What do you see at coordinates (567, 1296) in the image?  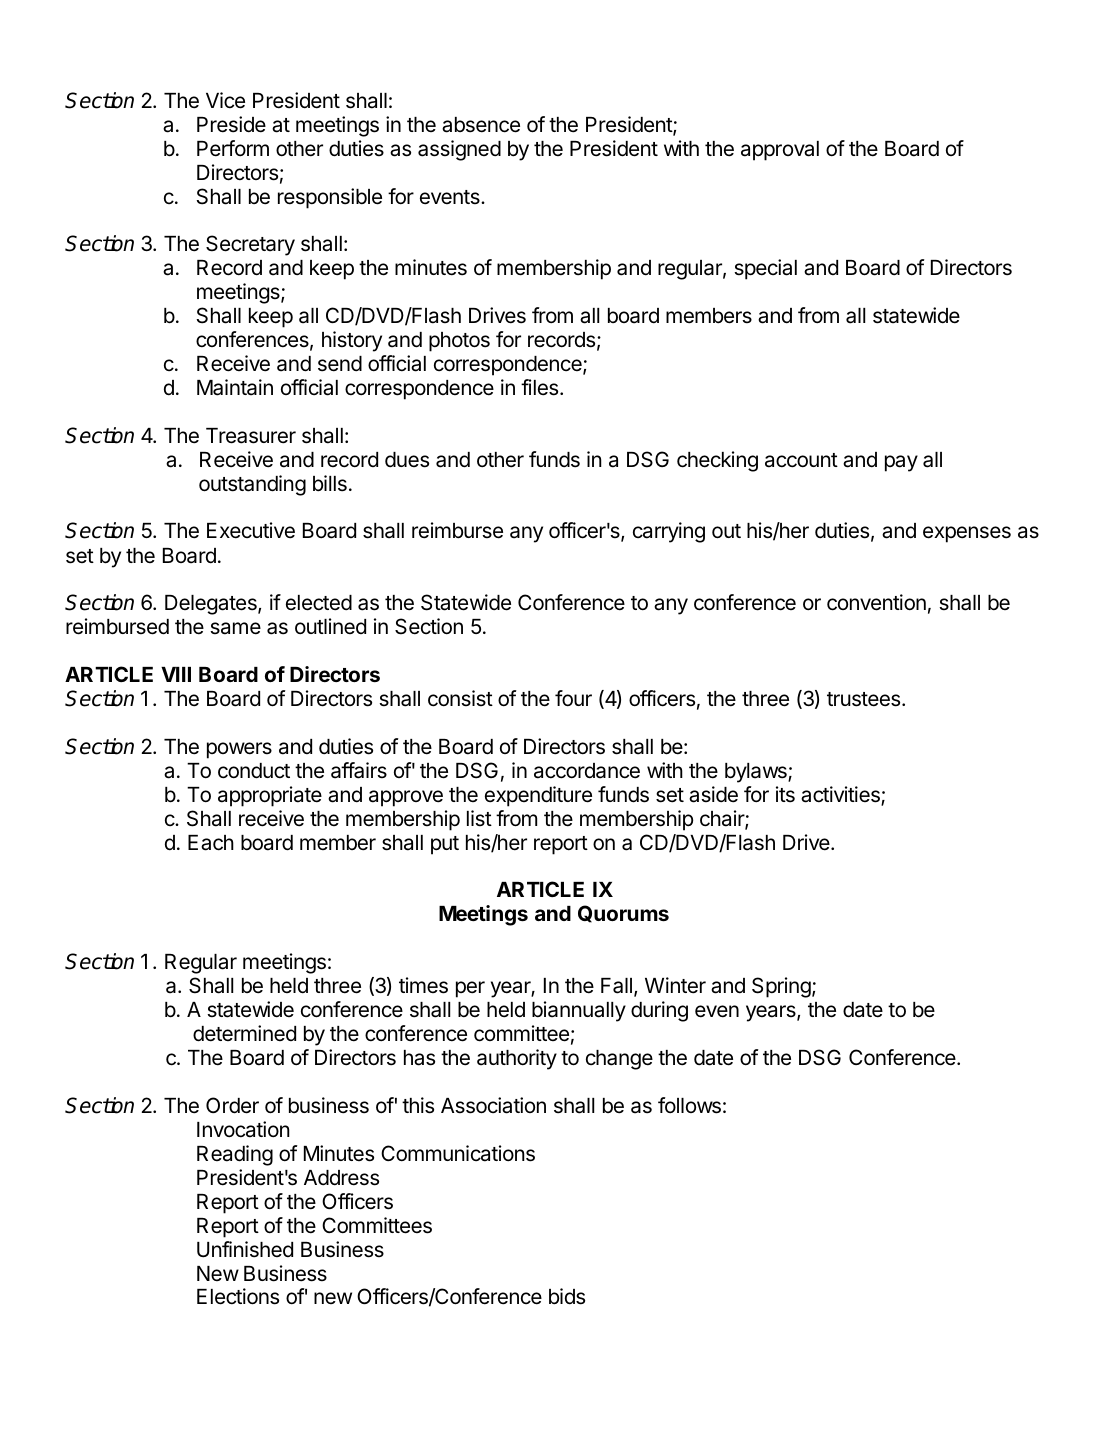 I see `bids` at bounding box center [567, 1296].
